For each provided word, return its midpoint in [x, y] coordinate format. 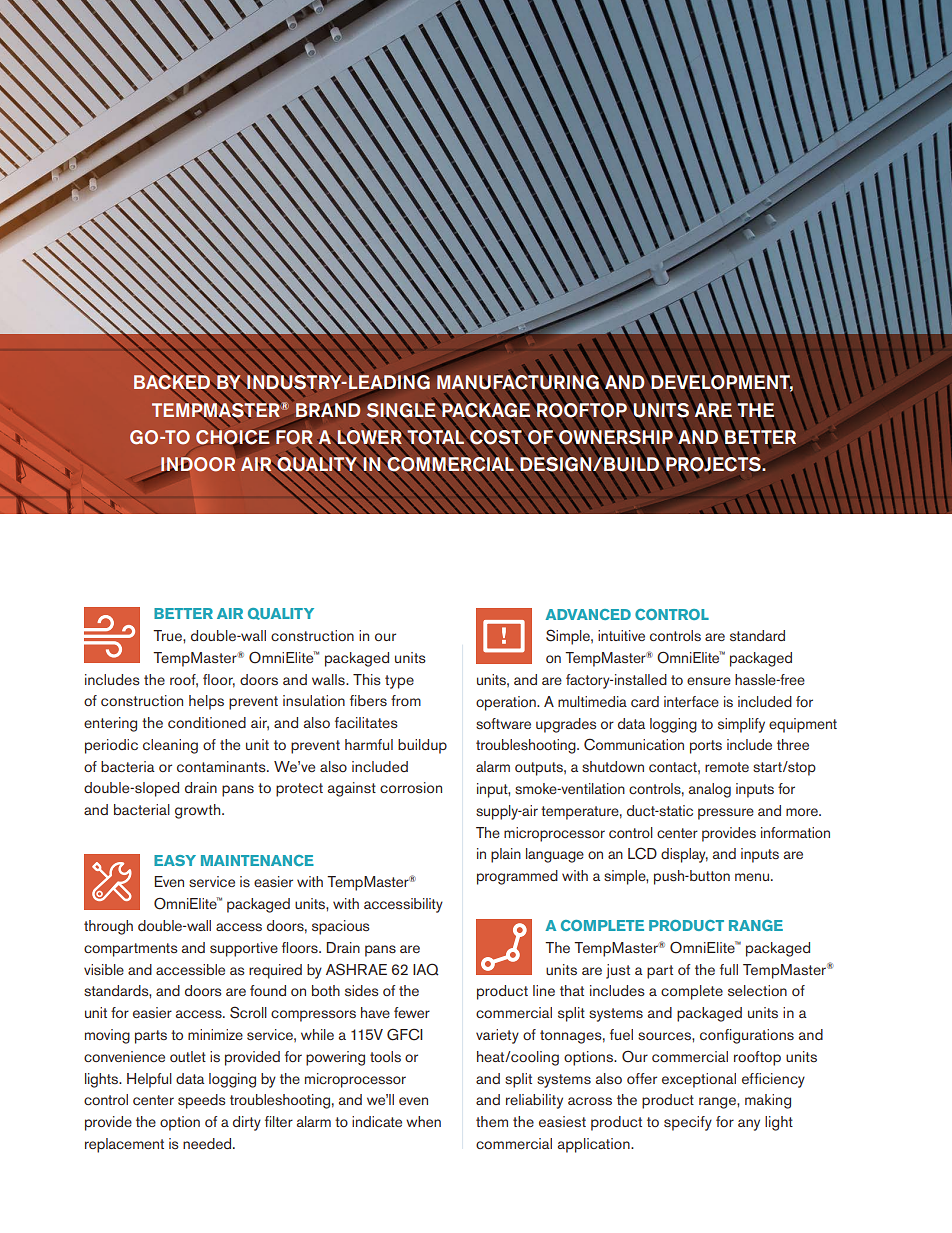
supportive [244, 949]
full [729, 969]
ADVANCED [588, 614]
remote [727, 767]
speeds [201, 1101]
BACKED [173, 382]
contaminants [222, 766]
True [168, 635]
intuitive [621, 635]
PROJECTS [714, 464]
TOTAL [436, 437]
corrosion [411, 787]
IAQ [426, 969]
